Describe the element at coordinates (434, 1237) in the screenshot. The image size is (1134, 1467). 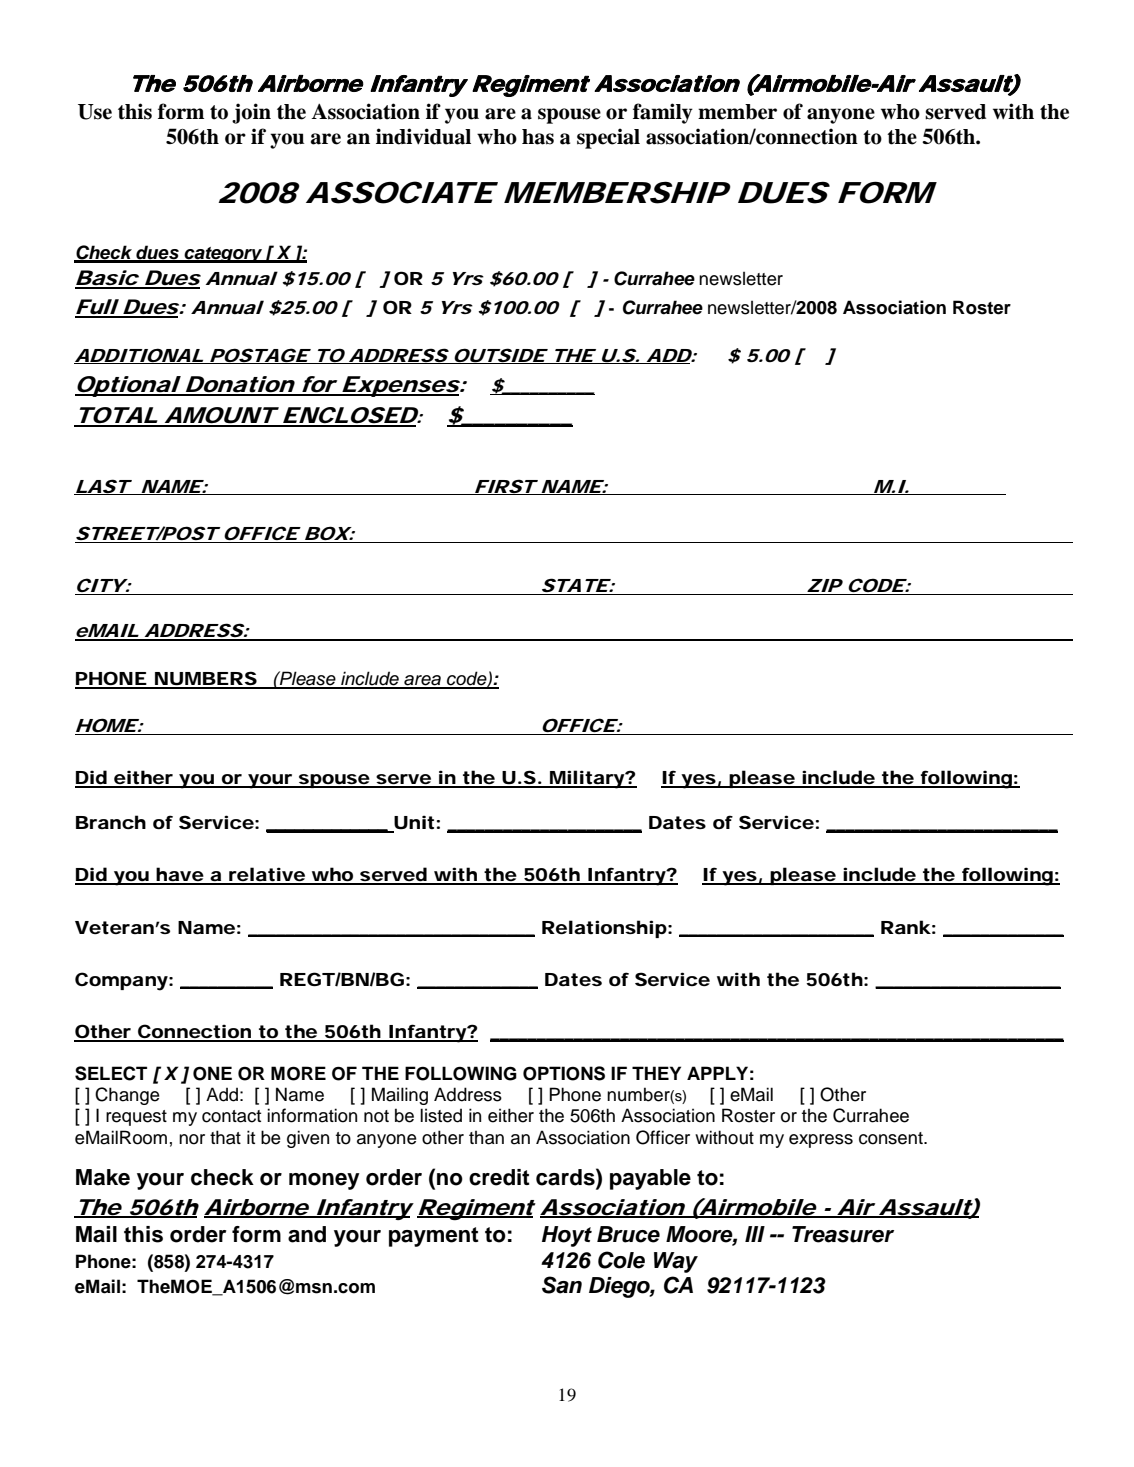
I see `payment` at that location.
